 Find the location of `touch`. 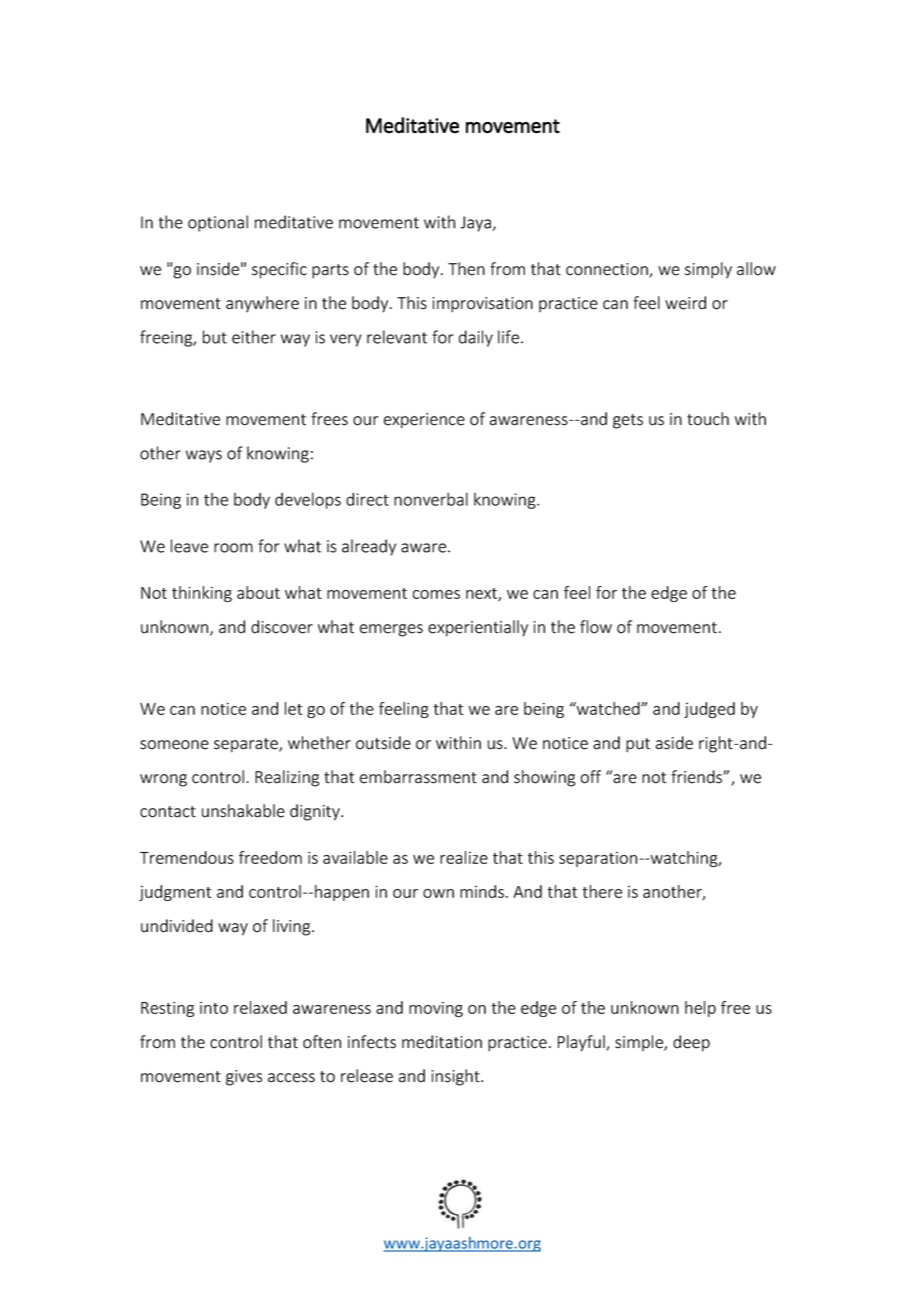

touch is located at coordinates (708, 419).
